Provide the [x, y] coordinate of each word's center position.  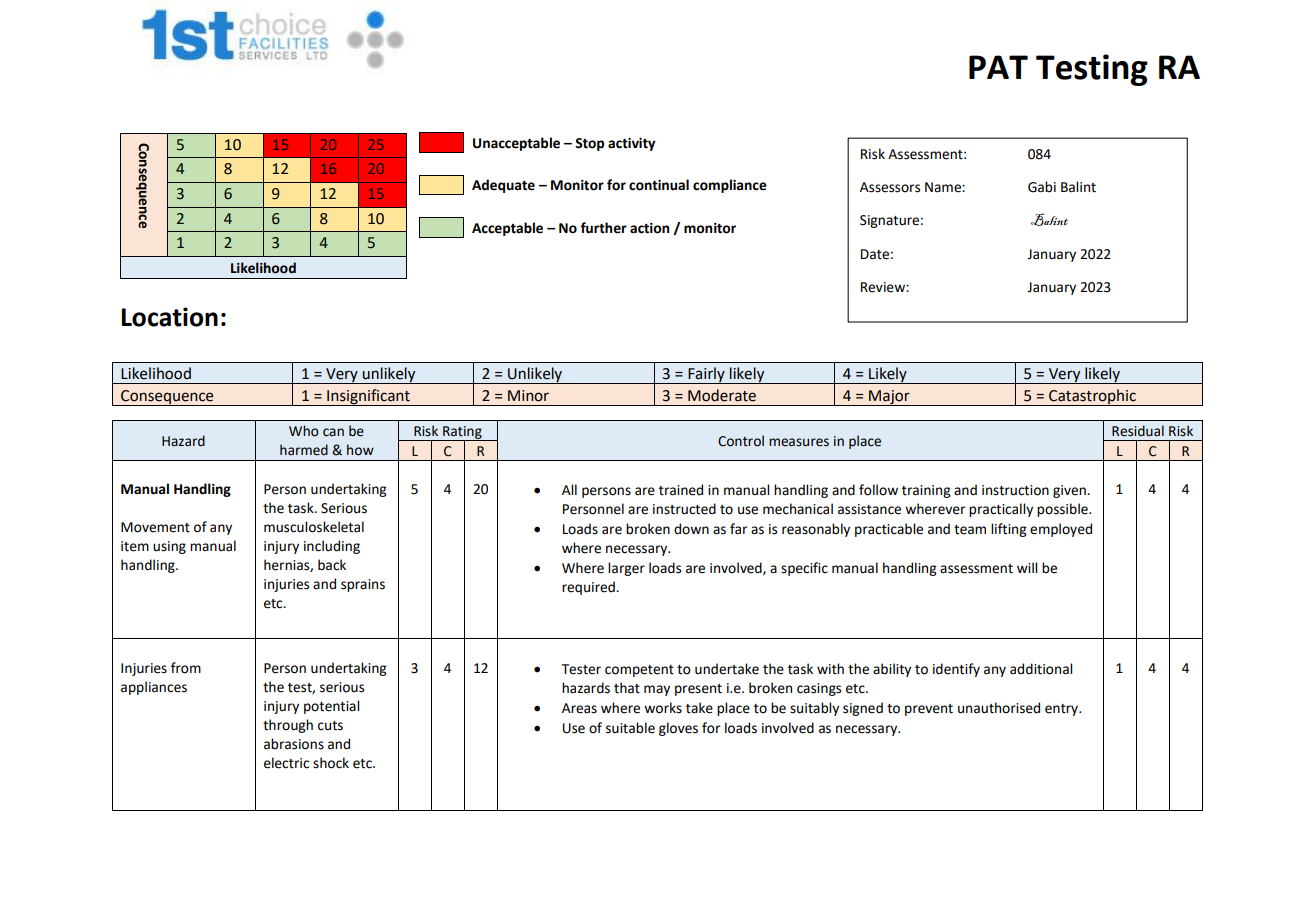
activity [631, 144]
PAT [998, 67]
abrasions [294, 744]
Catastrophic [1092, 397]
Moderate [722, 395]
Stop [589, 144]
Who [304, 431]
